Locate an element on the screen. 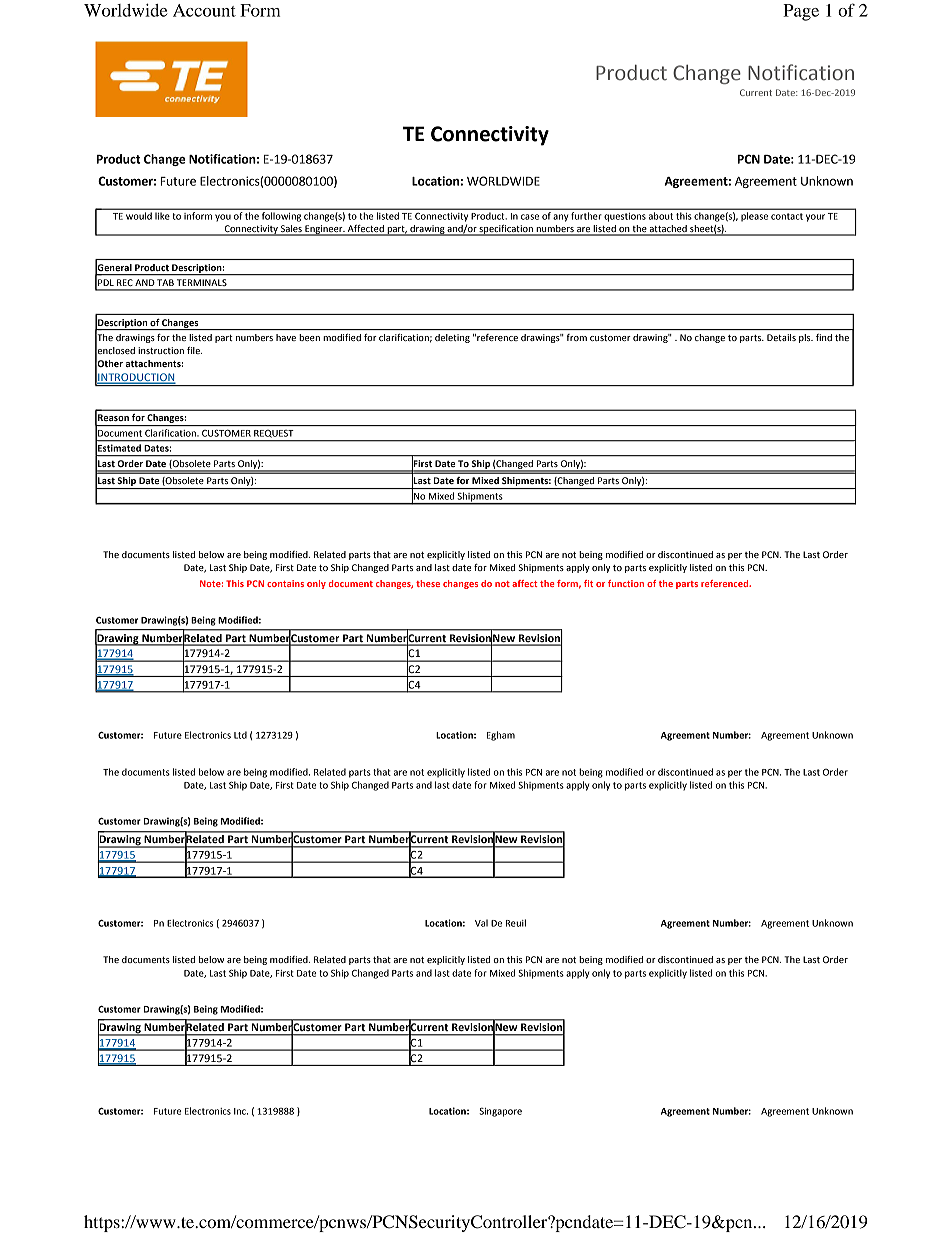  Val is located at coordinates (481, 923).
